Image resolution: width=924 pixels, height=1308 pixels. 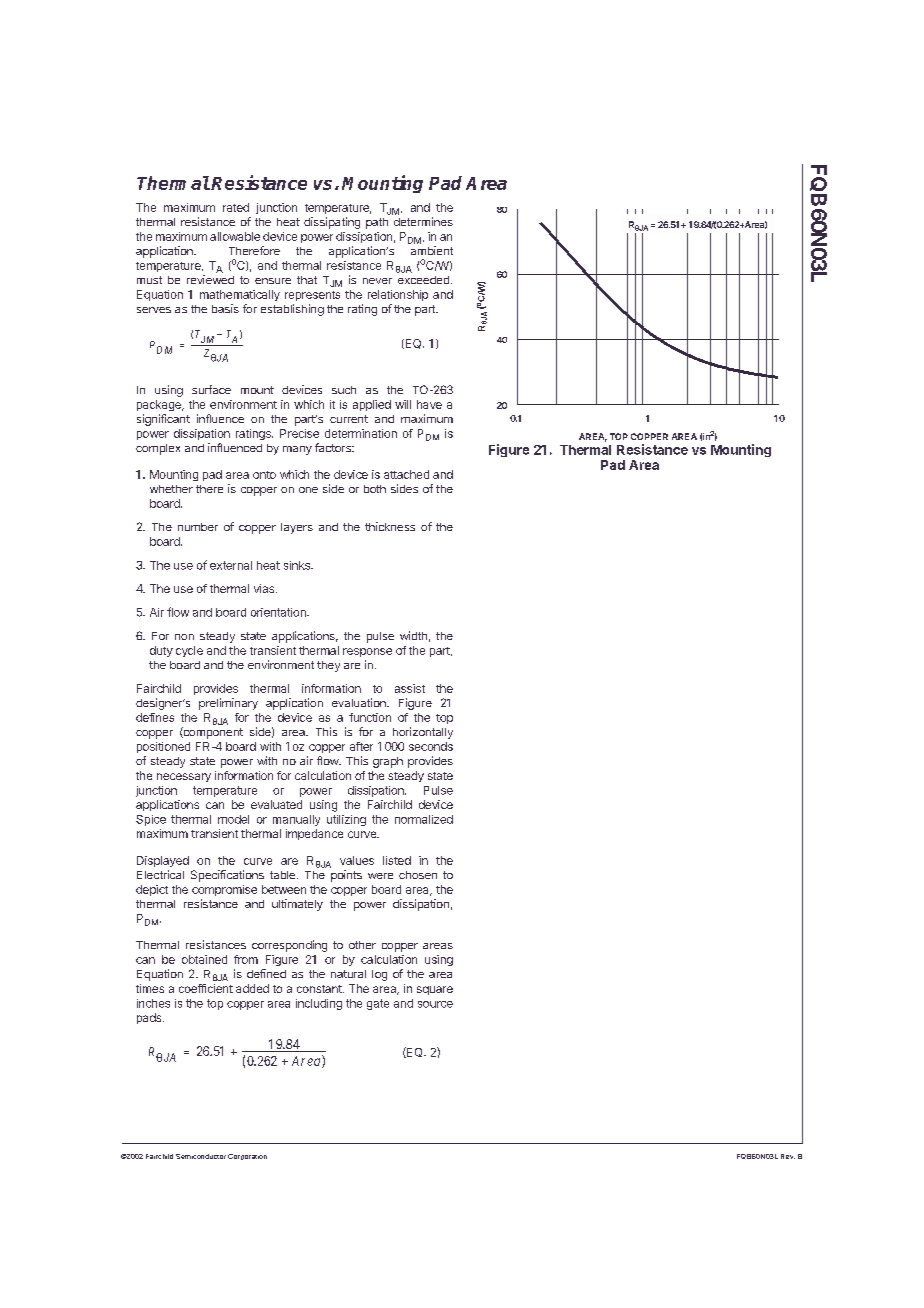 What do you see at coordinates (296, 820) in the page?
I see `manually` at bounding box center [296, 820].
